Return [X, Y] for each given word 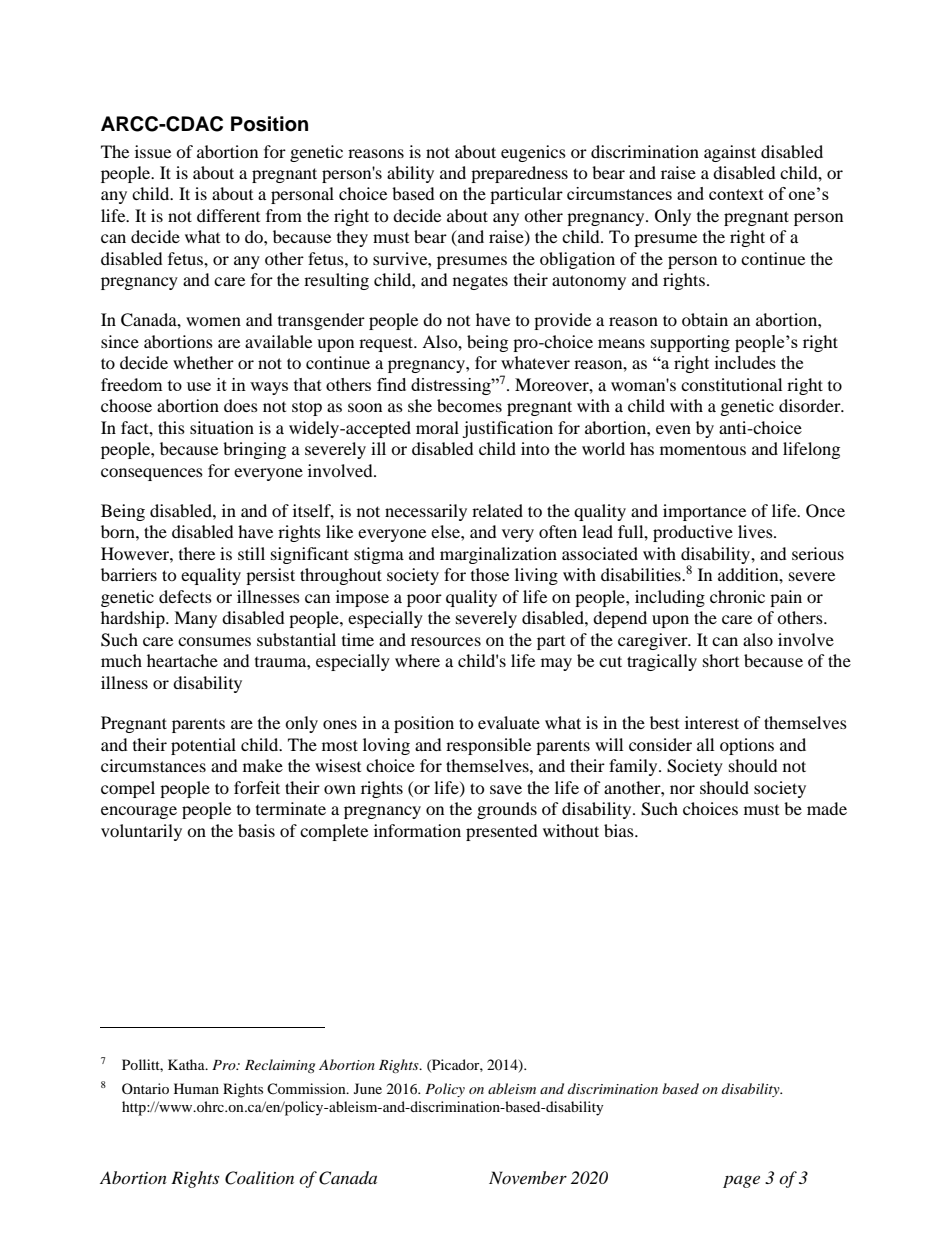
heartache [182, 660]
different [228, 215]
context [736, 194]
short [721, 660]
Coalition [259, 1178]
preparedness [519, 174]
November [528, 1177]
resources [446, 641]
